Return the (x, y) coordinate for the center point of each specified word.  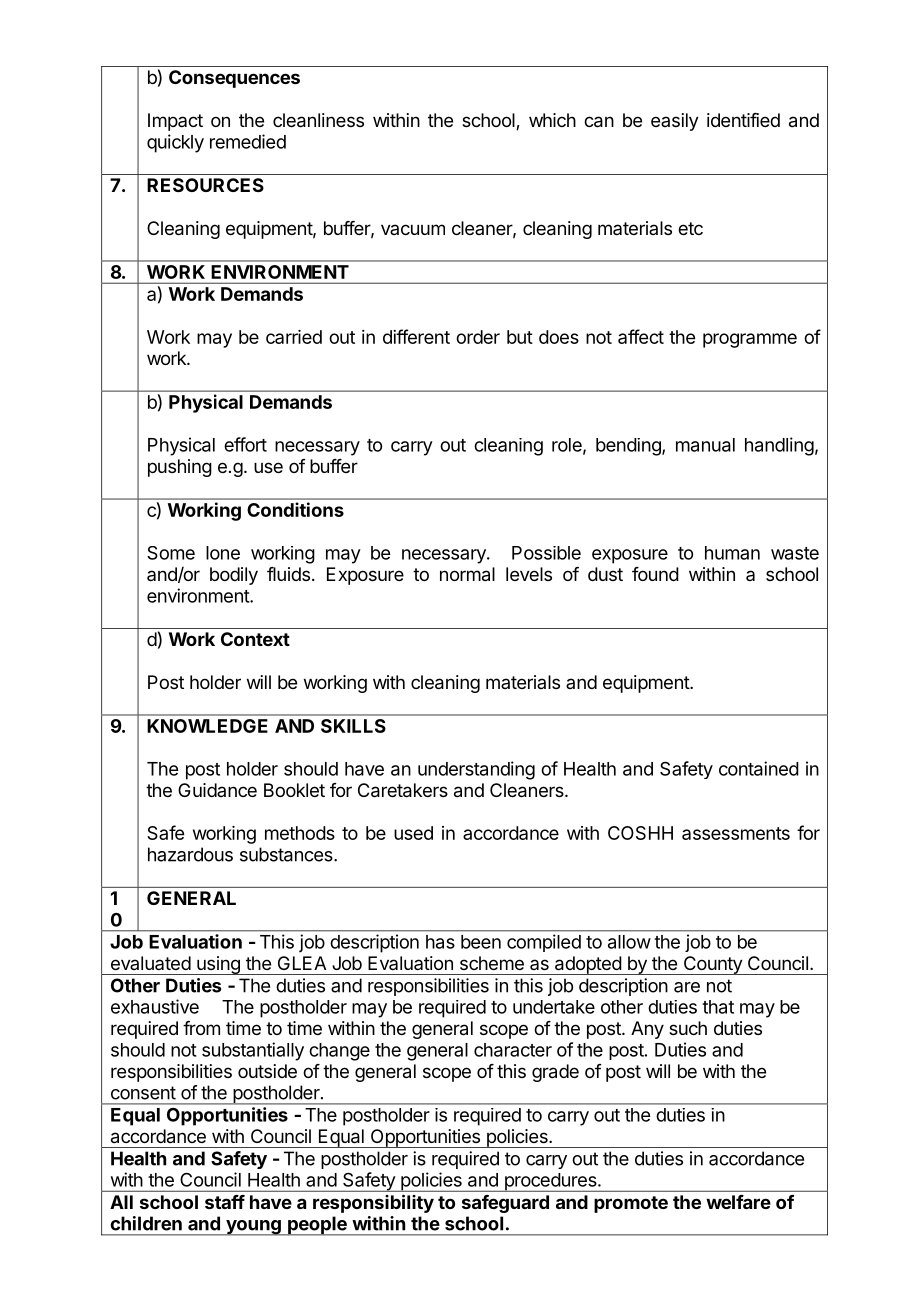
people (317, 1226)
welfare (738, 1202)
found (655, 574)
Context (255, 639)
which (552, 120)
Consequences (234, 79)
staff (225, 1202)
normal (467, 574)
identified (743, 120)
